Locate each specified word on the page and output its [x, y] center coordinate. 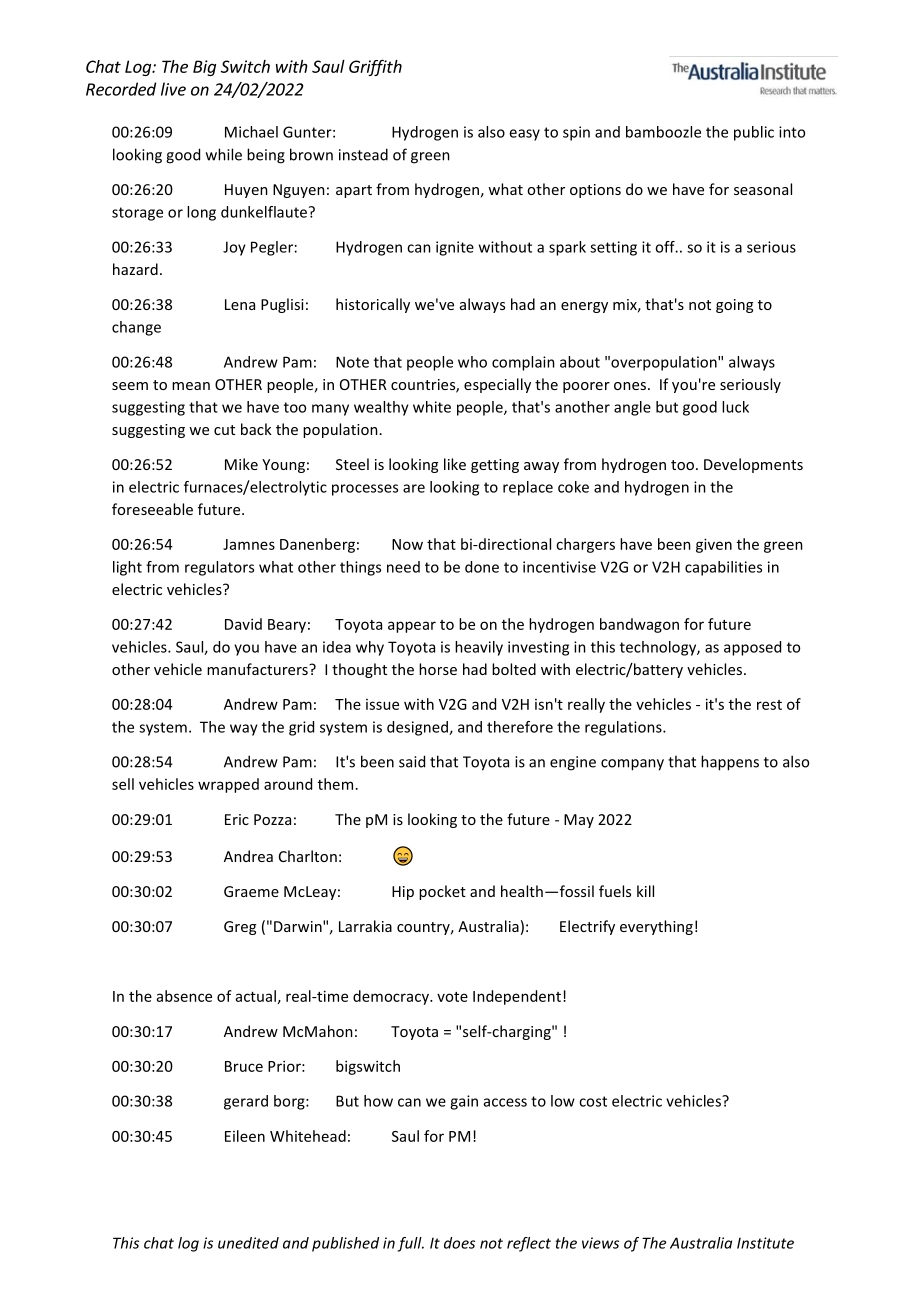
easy [524, 135]
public [754, 133]
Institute [765, 1243]
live [173, 89]
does [459, 1243]
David [243, 624]
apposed [752, 648]
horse [438, 669]
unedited [248, 1243]
